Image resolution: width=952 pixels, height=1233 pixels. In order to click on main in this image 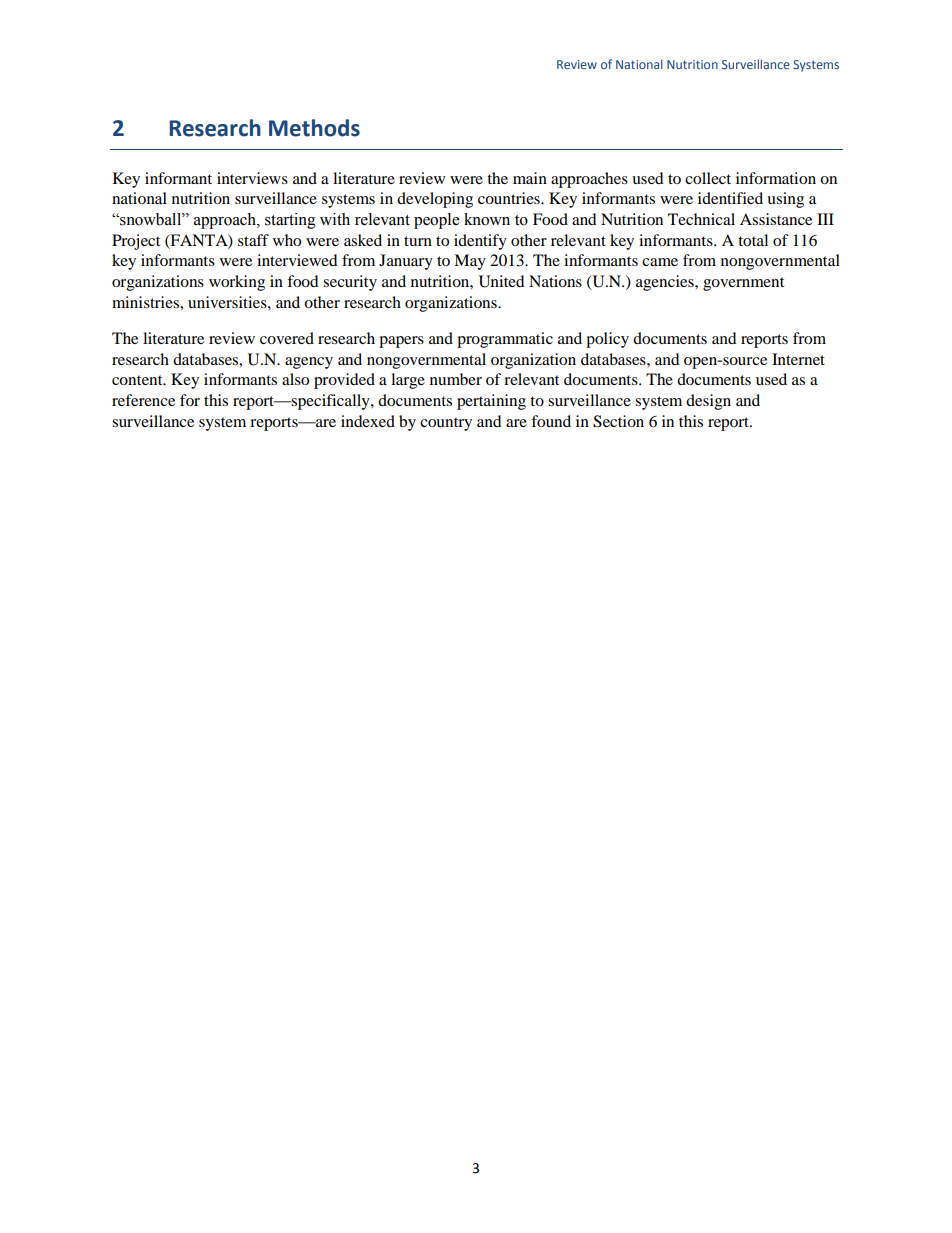, I will do `click(530, 178)`.
